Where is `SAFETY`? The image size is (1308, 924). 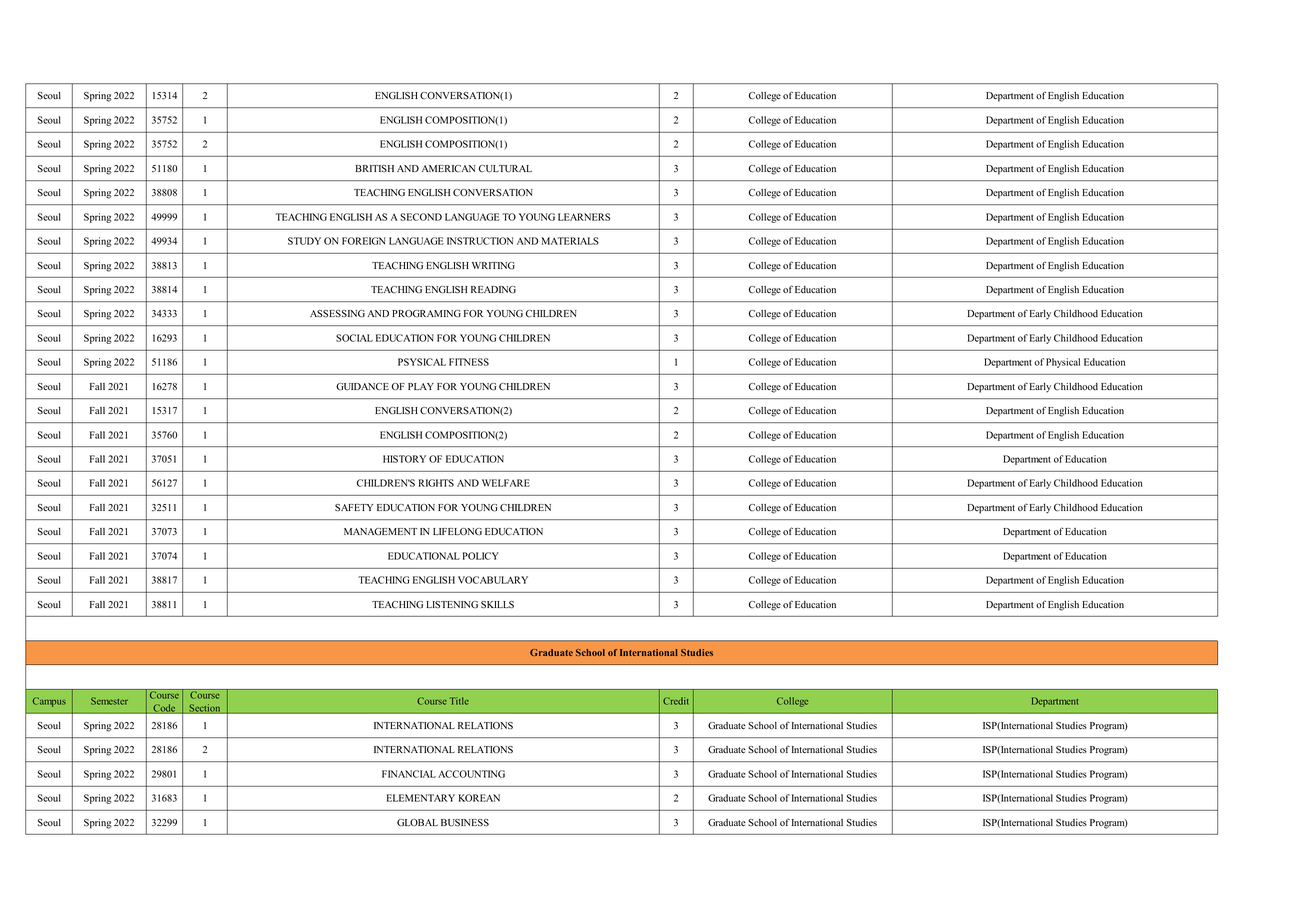
SAFETY is located at coordinates (354, 507).
